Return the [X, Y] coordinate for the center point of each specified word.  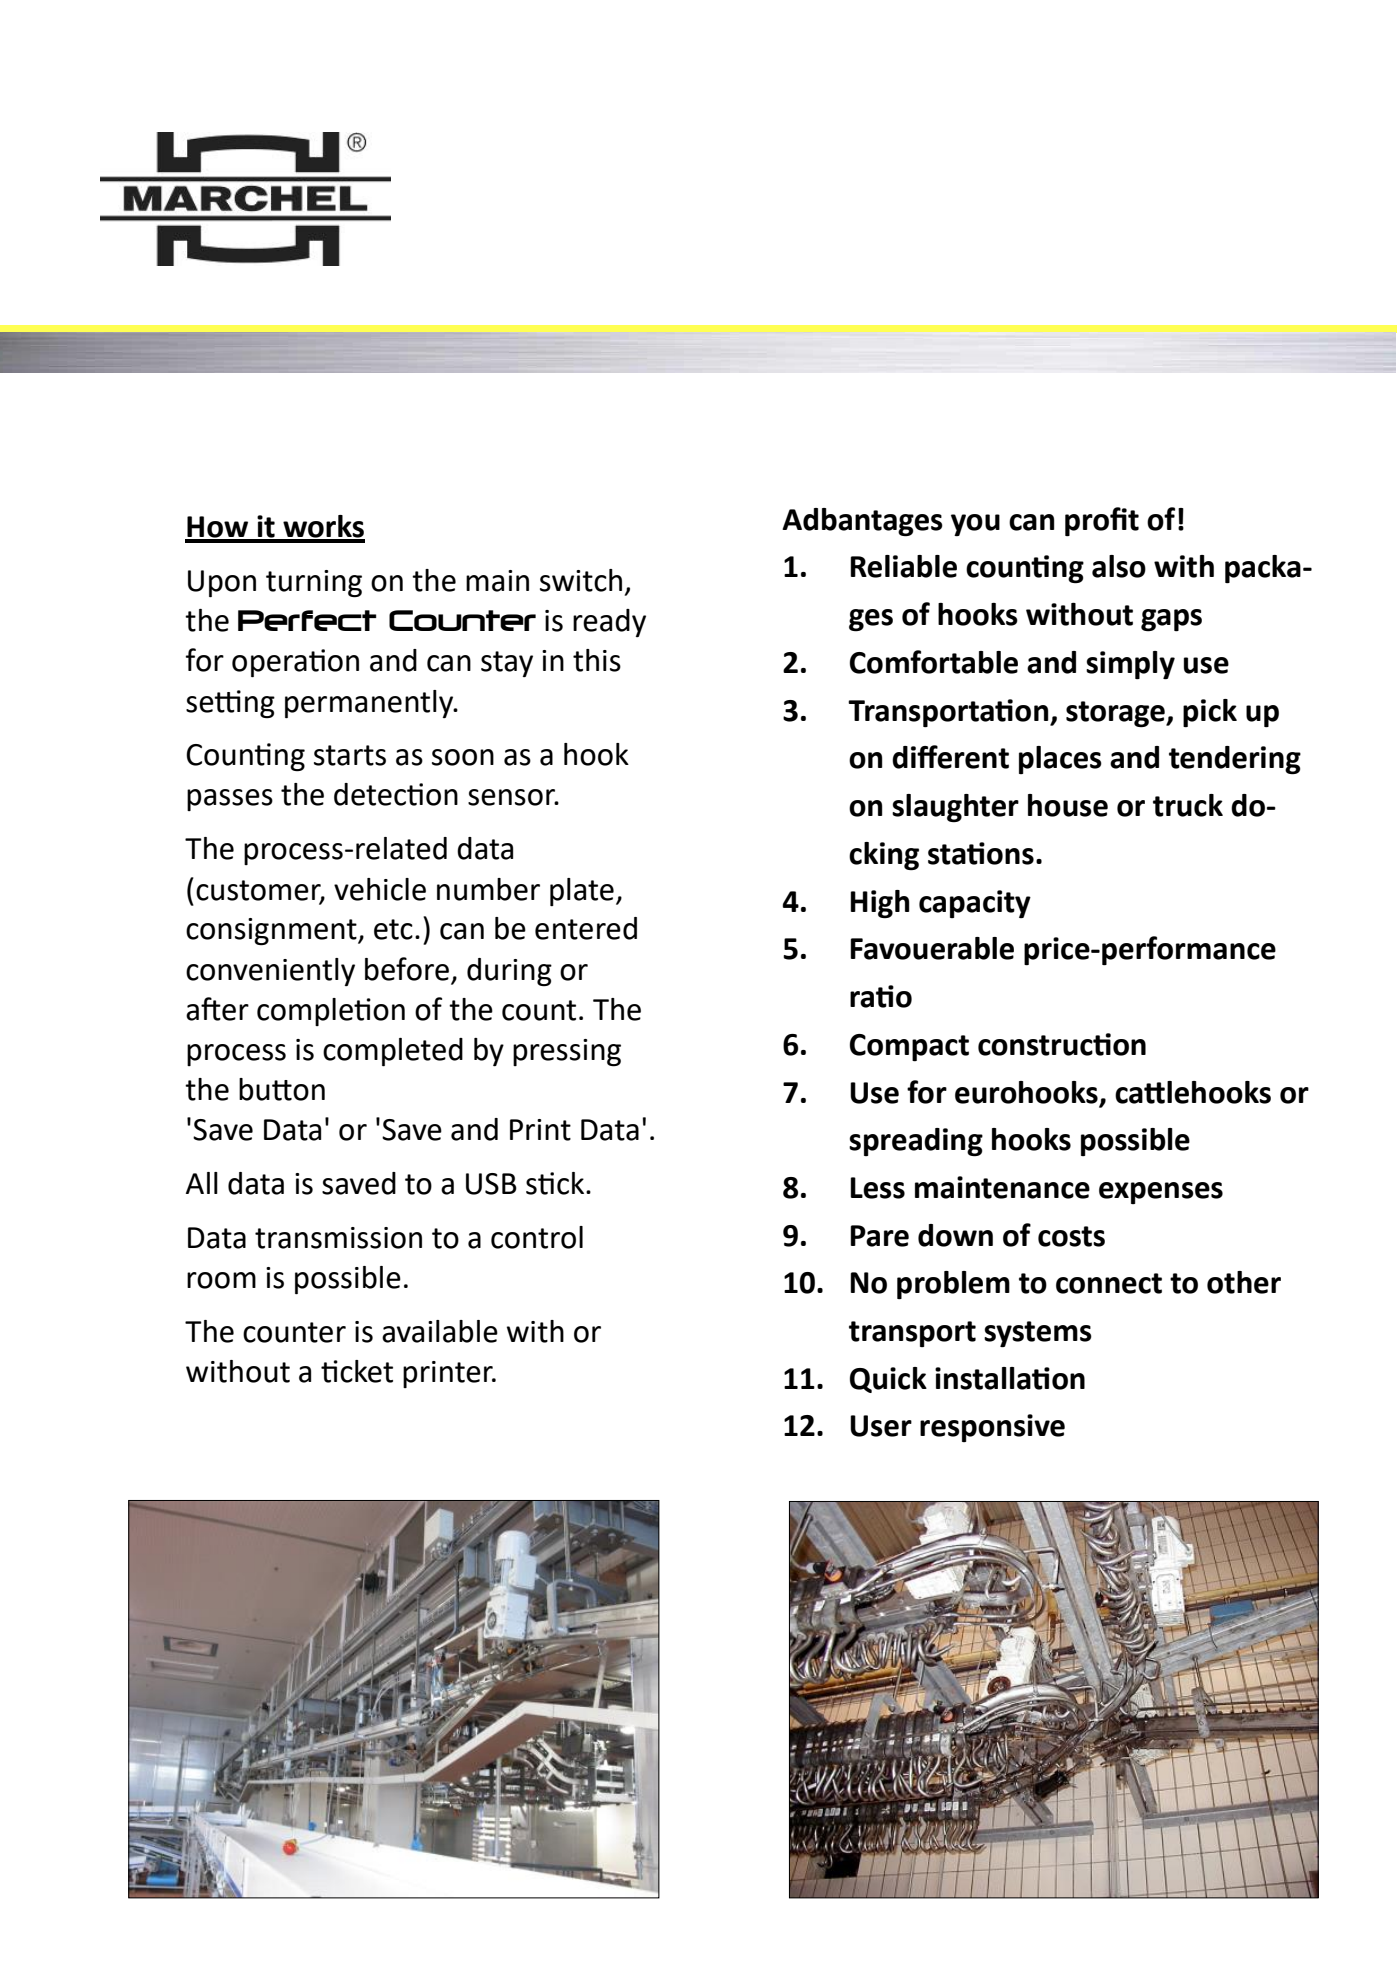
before [407, 969]
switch [581, 580]
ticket [357, 1371]
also [1119, 566]
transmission [338, 1238]
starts [350, 755]
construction [1062, 1044]
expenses [1161, 1193]
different [950, 757]
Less [877, 1188]
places [1060, 760]
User [881, 1426]
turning [314, 583]
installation [1010, 1378]
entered [586, 928]
